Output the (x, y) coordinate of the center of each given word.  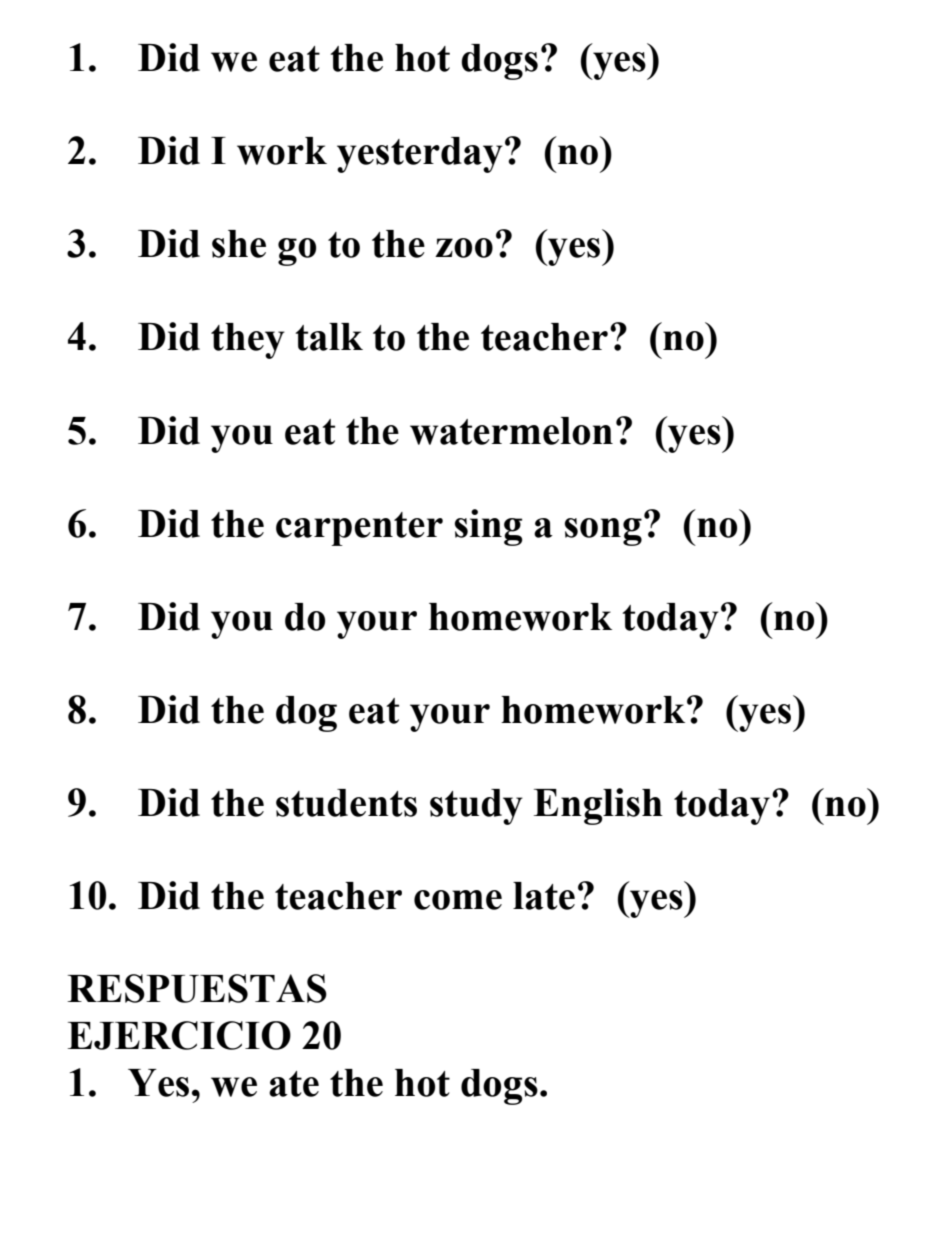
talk (329, 337)
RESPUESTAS (197, 988)
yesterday (420, 155)
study (476, 807)
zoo (464, 248)
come (458, 900)
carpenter (359, 529)
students (346, 803)
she (239, 244)
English (598, 806)
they (248, 341)
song (603, 532)
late (544, 896)
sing (489, 527)
